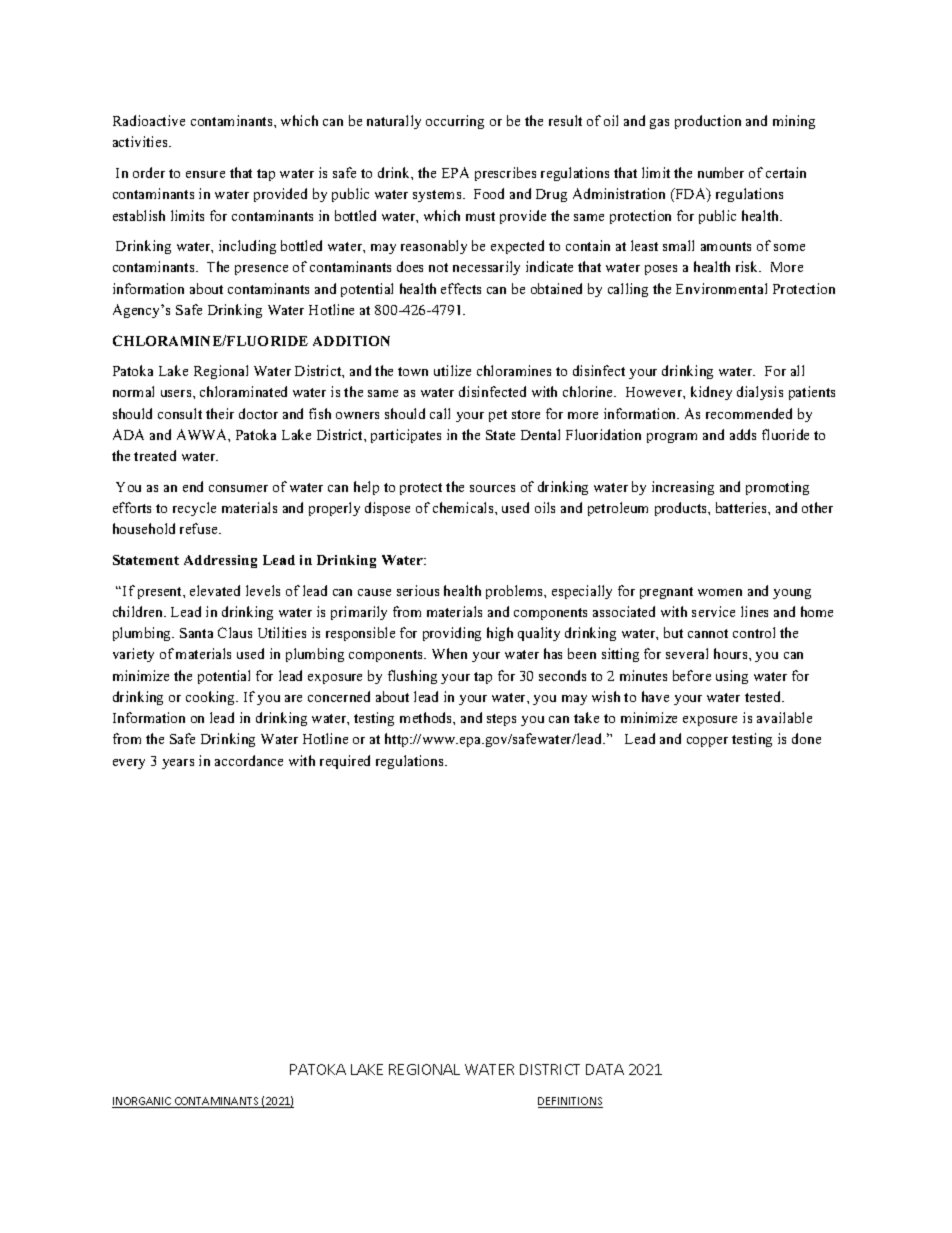 The height and width of the document is (1233, 952). What do you see at coordinates (205, 174) in the document?
I see `ensure` at bounding box center [205, 174].
